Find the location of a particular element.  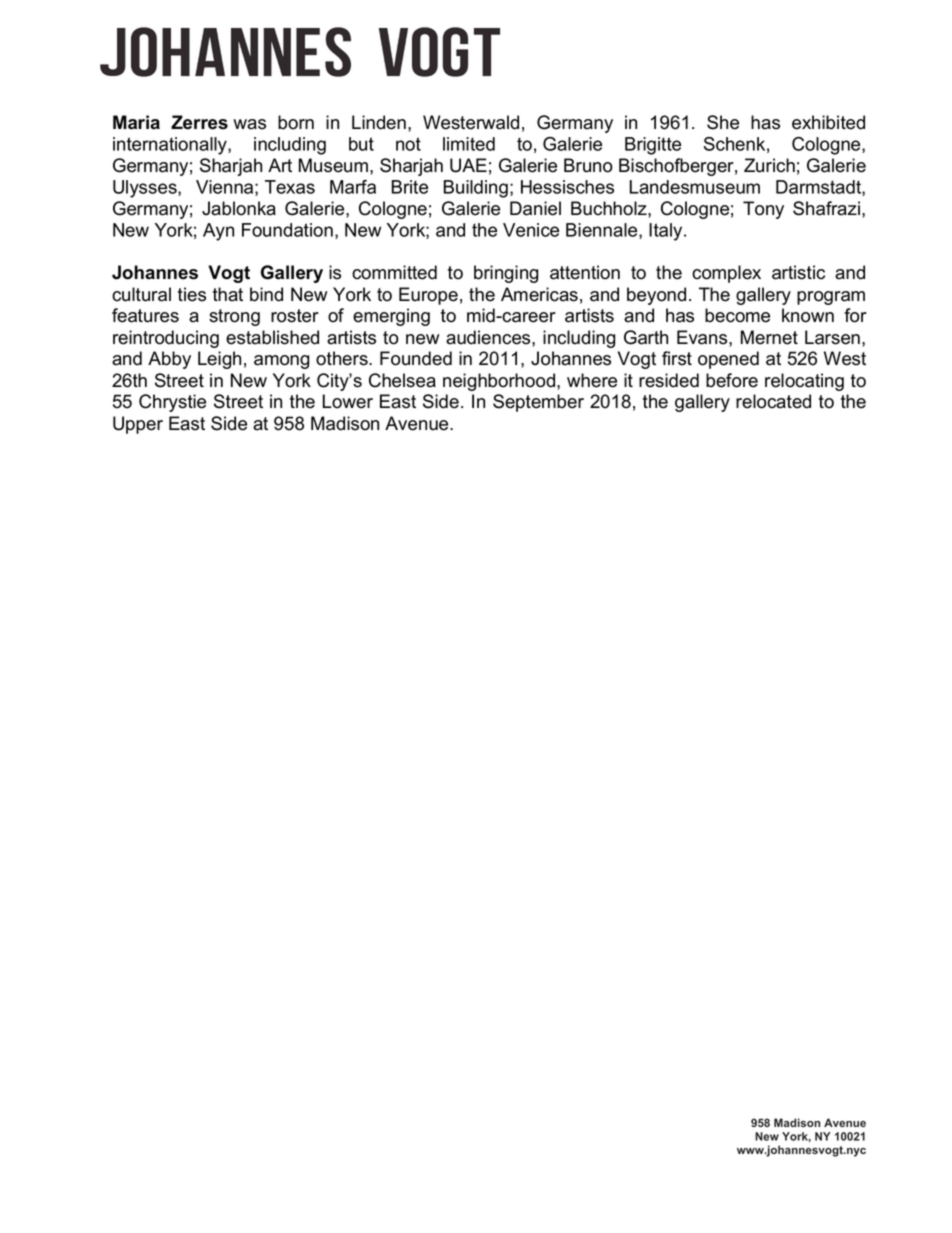

complex is located at coordinates (726, 274).
